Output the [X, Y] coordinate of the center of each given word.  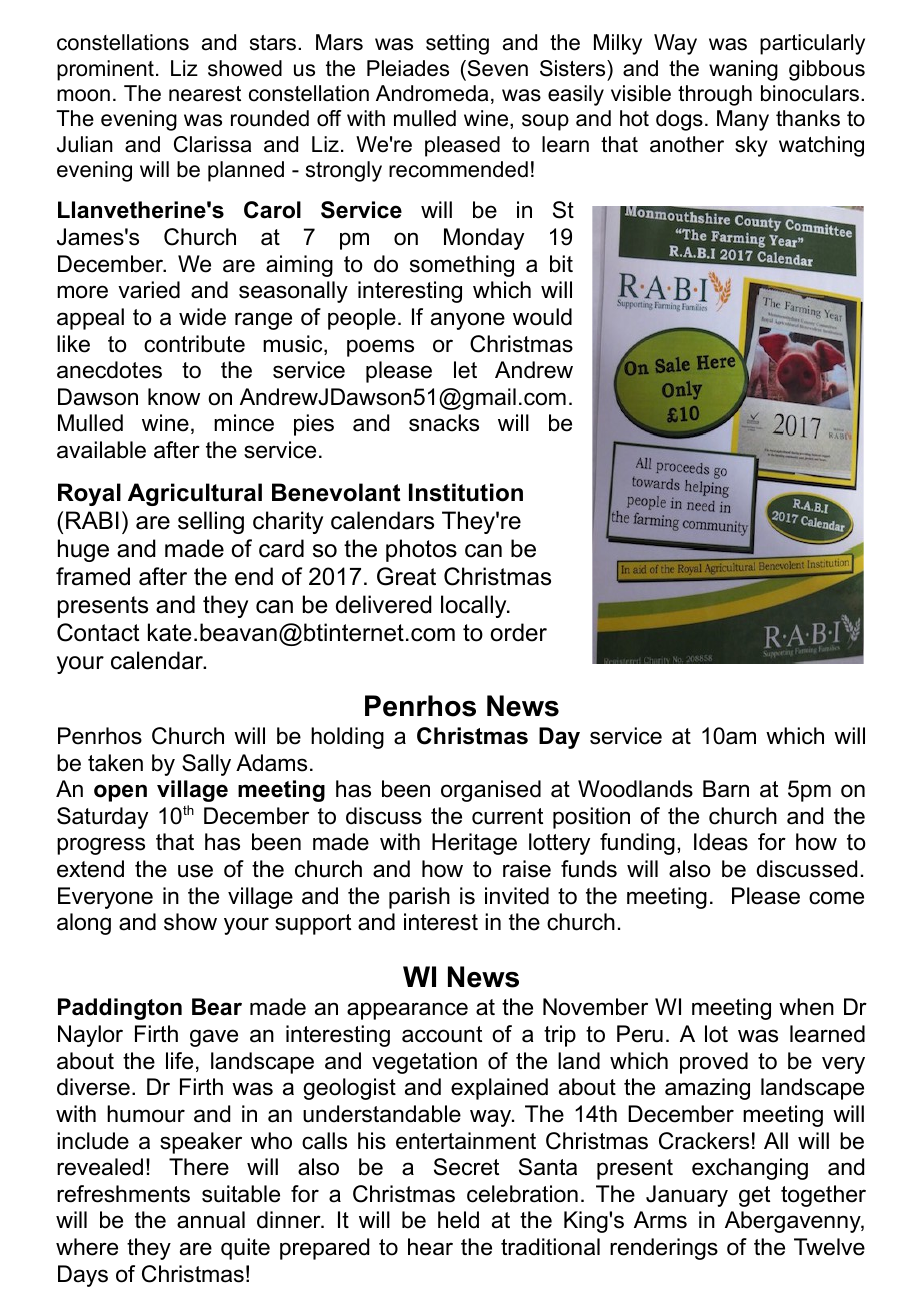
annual [211, 1220]
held [458, 1220]
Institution [466, 492]
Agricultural [195, 494]
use [195, 871]
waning [743, 70]
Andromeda [432, 93]
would [542, 317]
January [687, 1196]
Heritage [474, 844]
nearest [205, 94]
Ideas [721, 842]
